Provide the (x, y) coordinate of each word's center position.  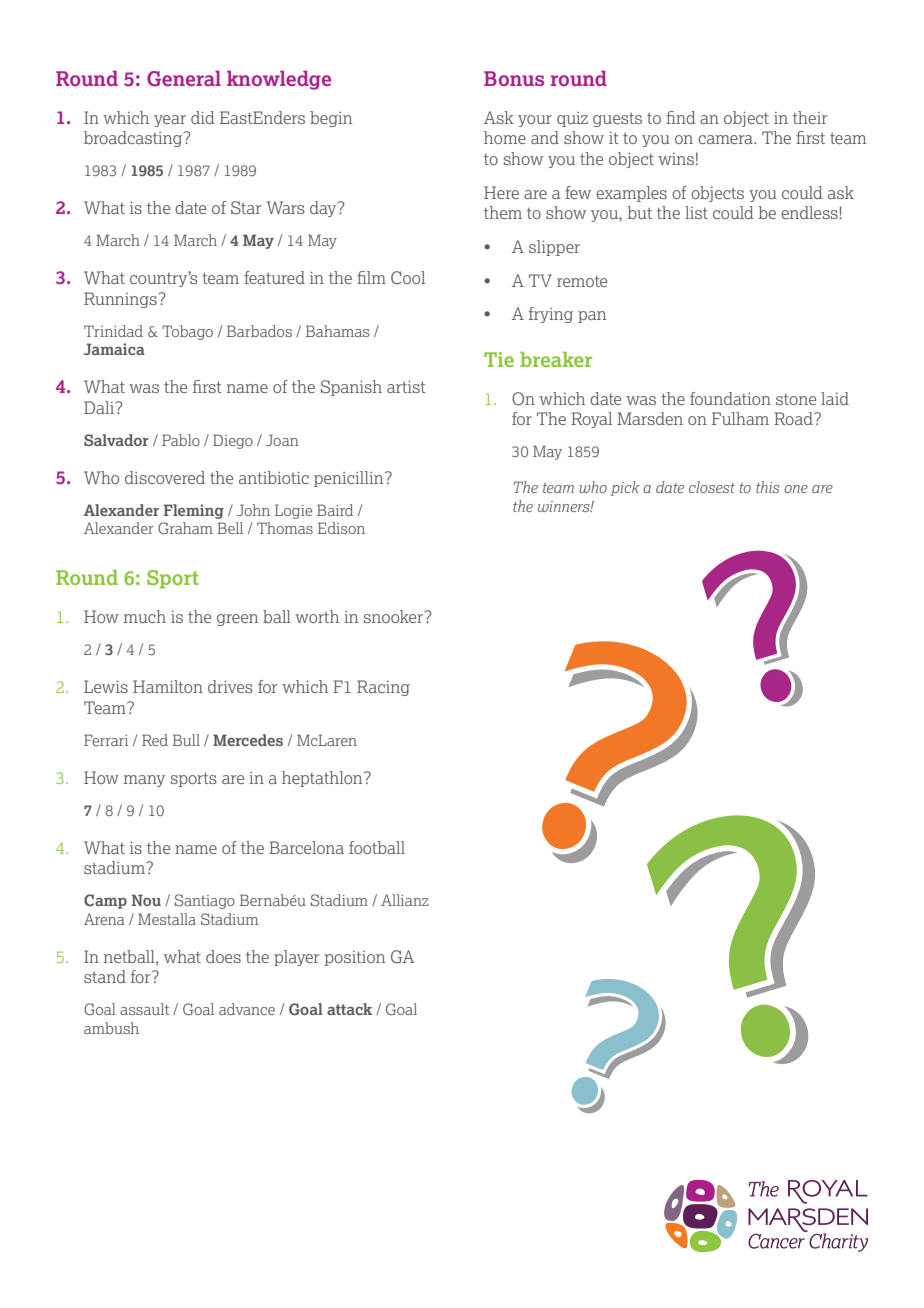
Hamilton (168, 686)
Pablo (181, 440)
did (203, 117)
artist (406, 387)
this (768, 487)
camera (726, 139)
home (505, 137)
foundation (730, 398)
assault (144, 1009)
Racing (383, 688)
